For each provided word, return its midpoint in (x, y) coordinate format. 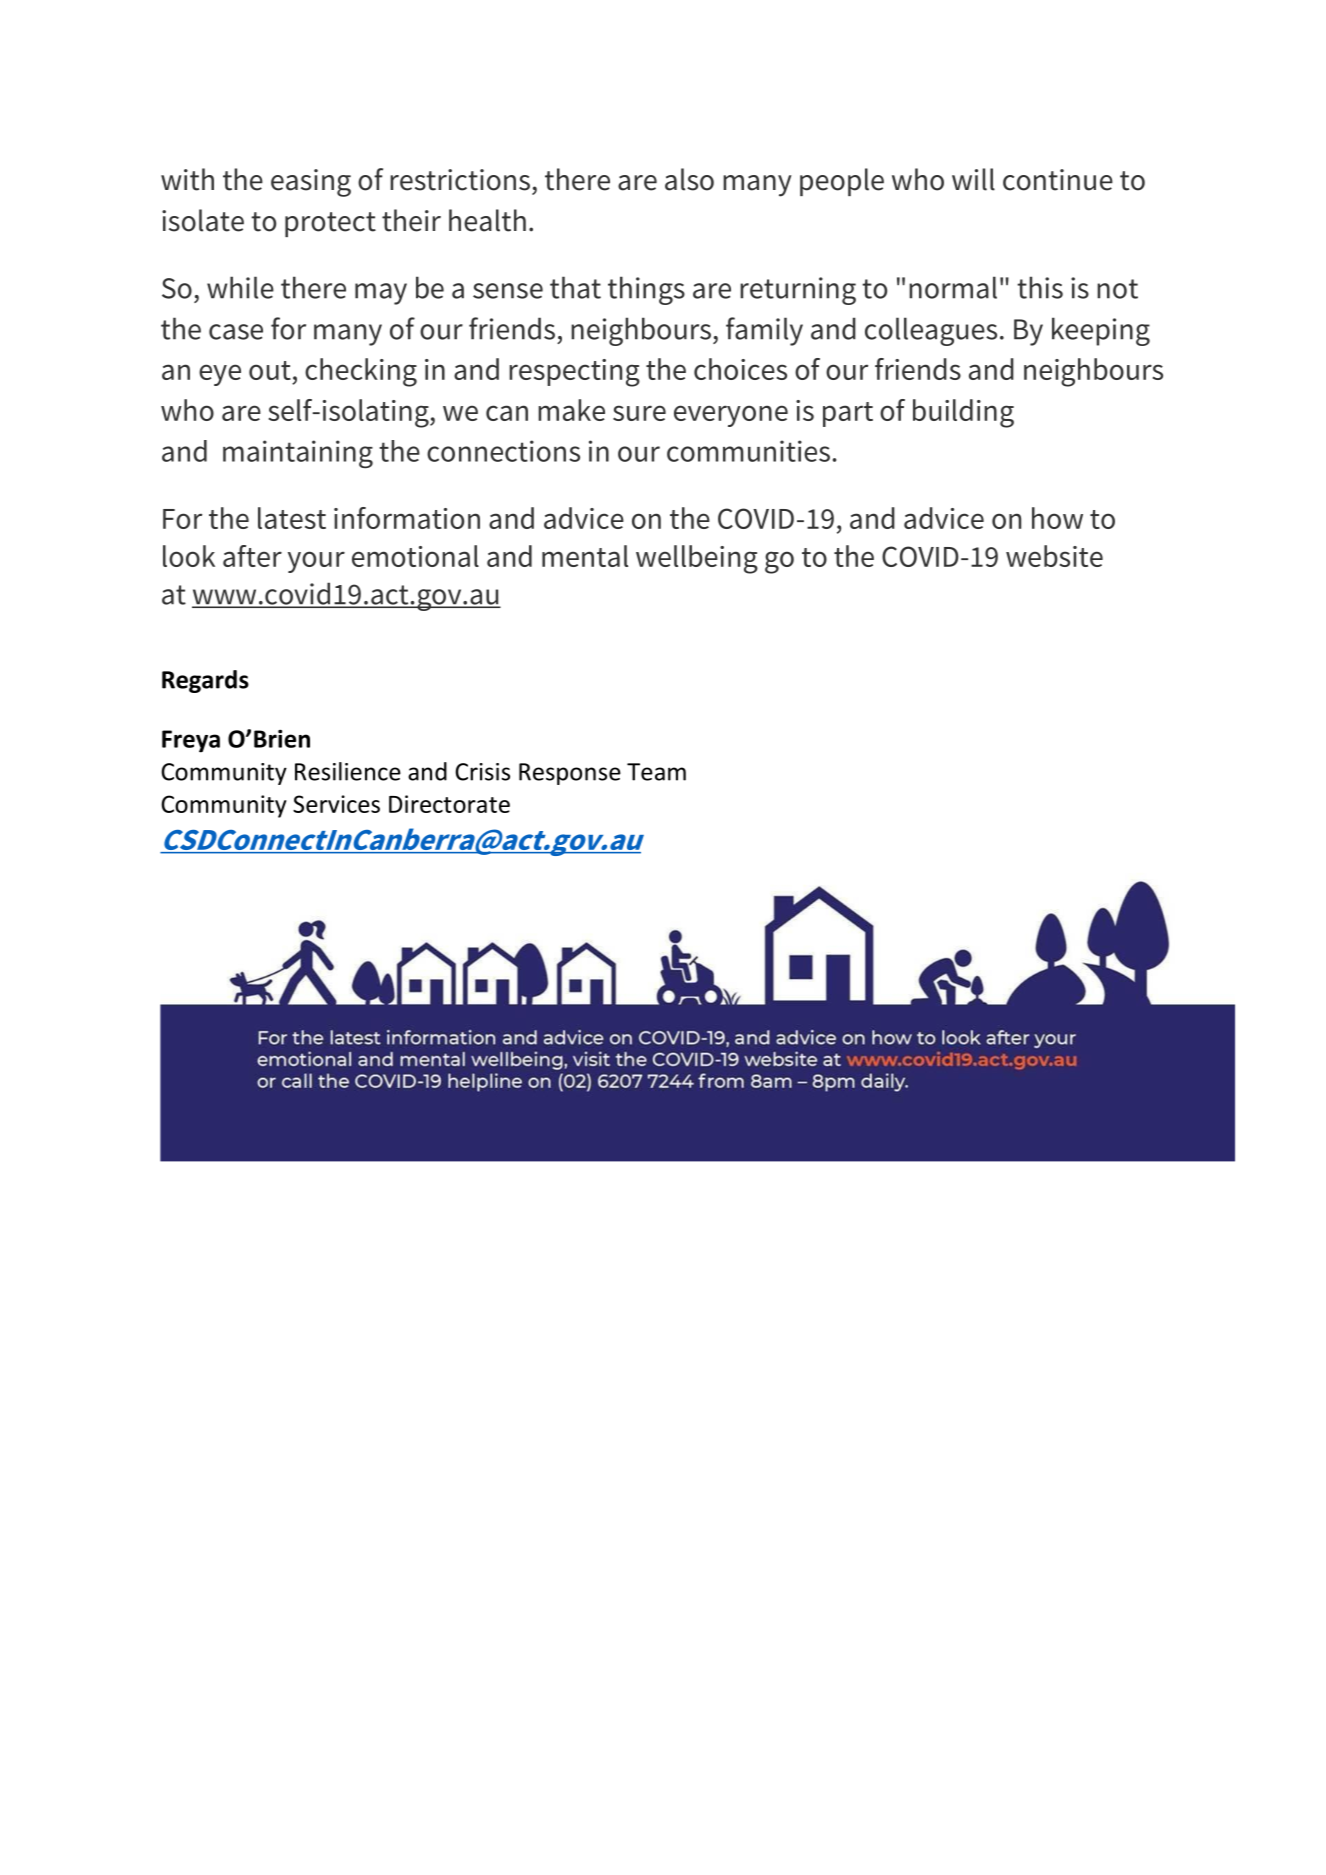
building (963, 413)
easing (311, 183)
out (270, 370)
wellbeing (697, 559)
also (689, 179)
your (316, 562)
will (973, 179)
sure (639, 413)
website (1054, 556)
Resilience (348, 771)
